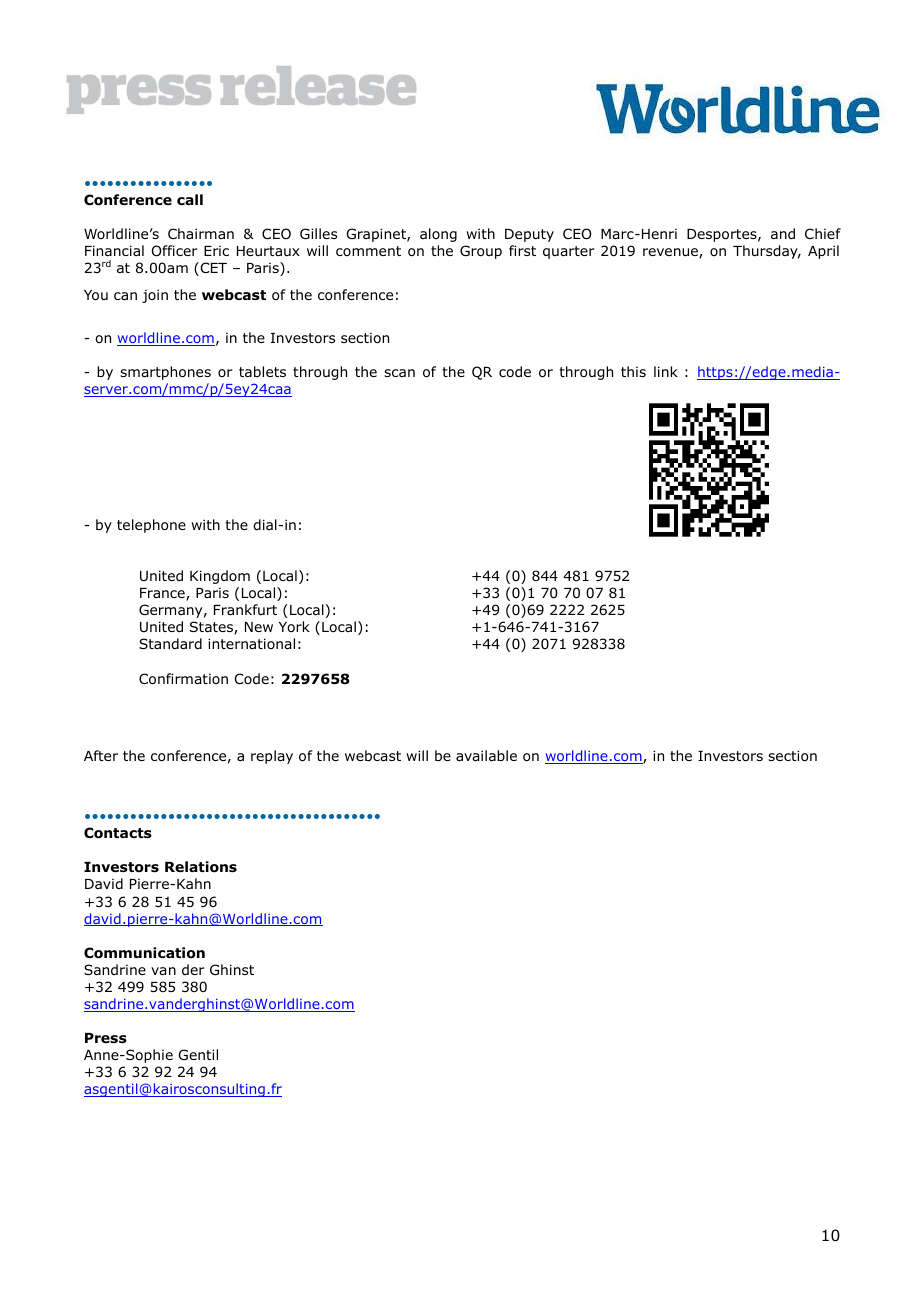  What do you see at coordinates (106, 1038) in the page?
I see `Press` at bounding box center [106, 1038].
